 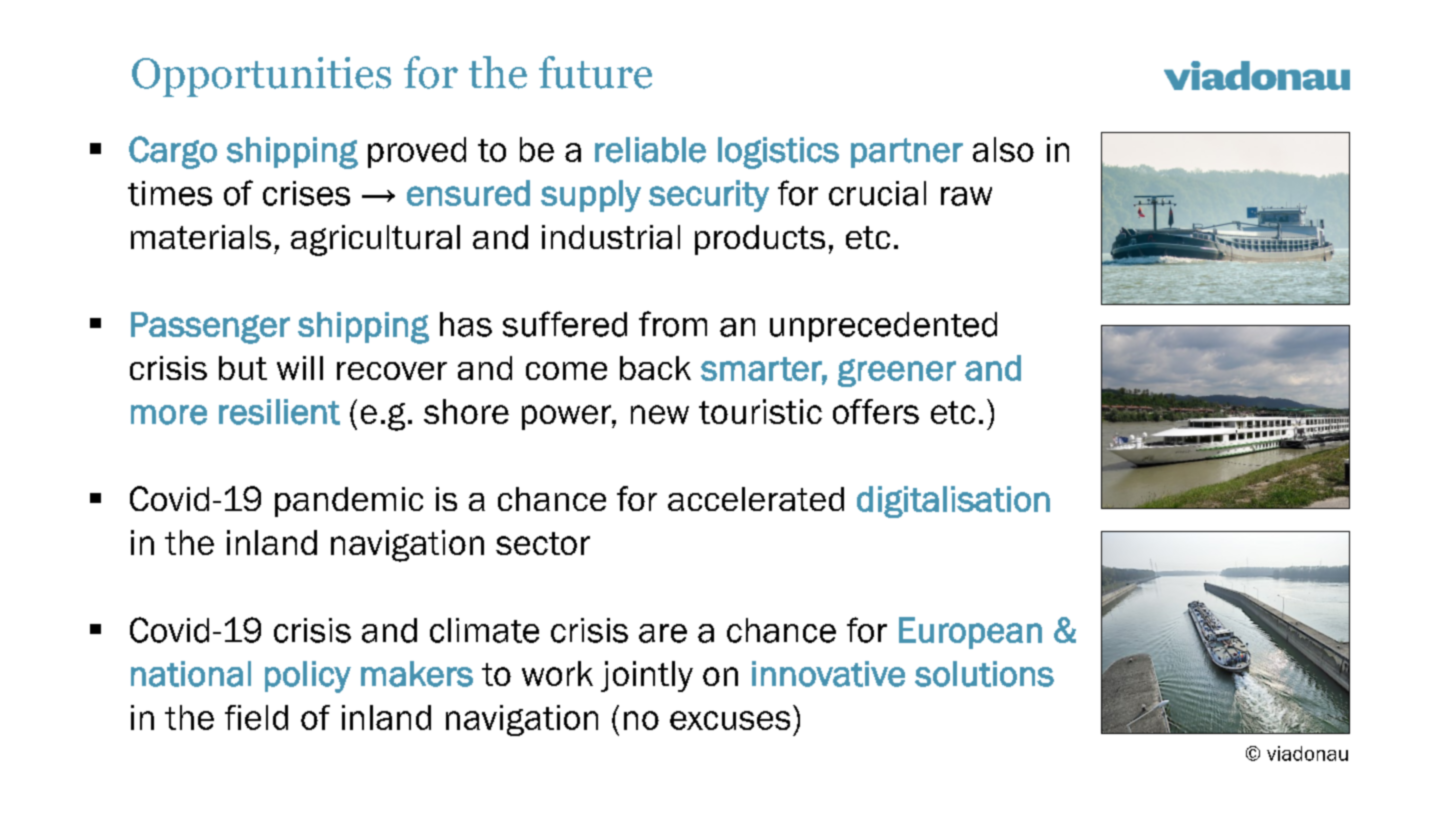 I want to click on innovative, so click(x=828, y=674).
